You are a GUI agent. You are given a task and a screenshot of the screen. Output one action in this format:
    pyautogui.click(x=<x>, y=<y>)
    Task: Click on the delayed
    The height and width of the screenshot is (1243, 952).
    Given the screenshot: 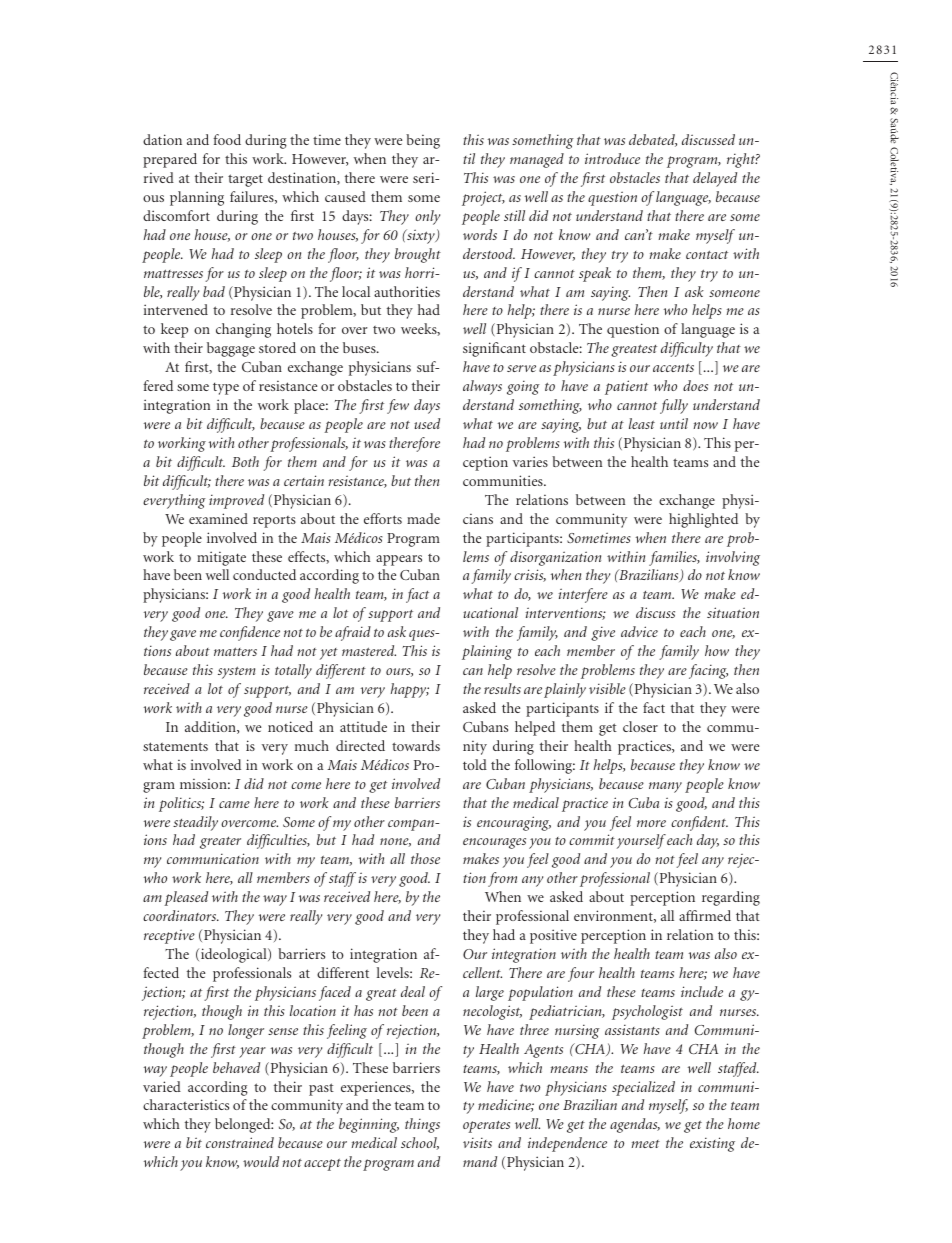 What is the action you would take?
    pyautogui.click(x=715, y=179)
